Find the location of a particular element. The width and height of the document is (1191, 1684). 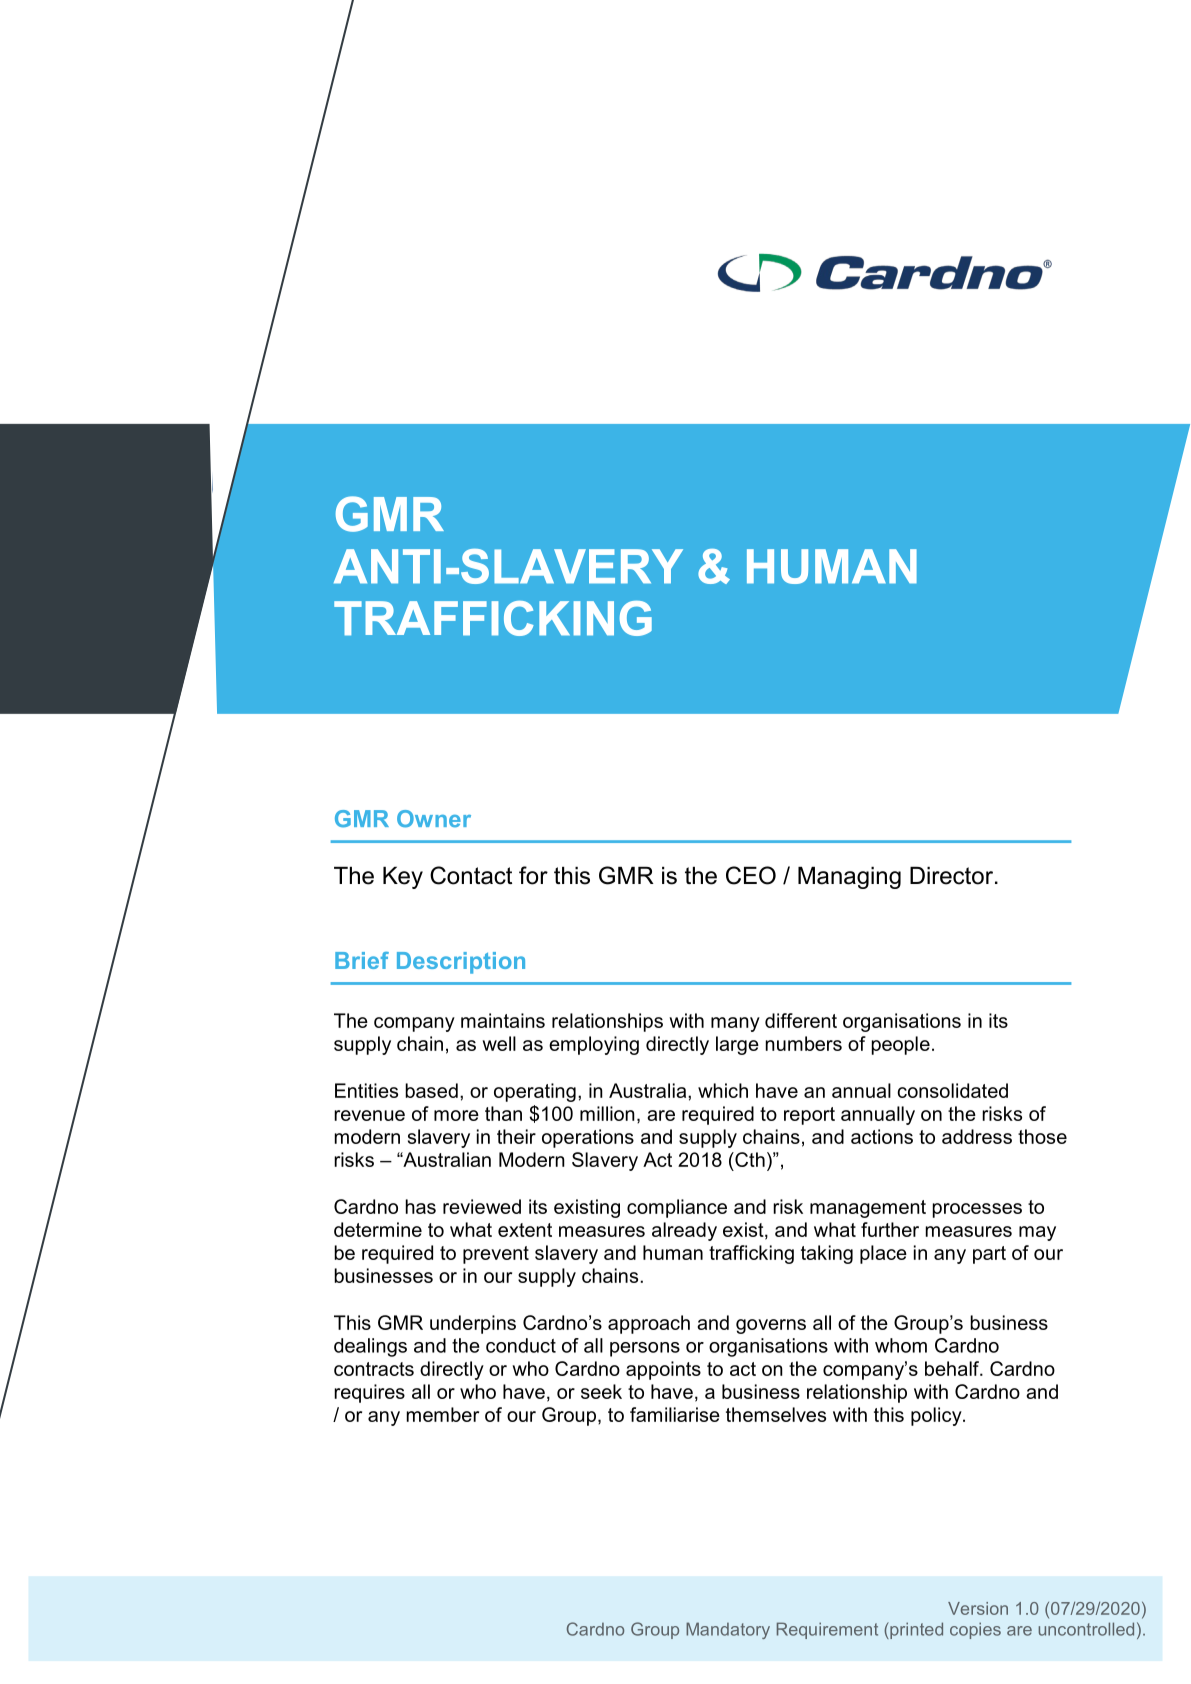

Director is located at coordinates (953, 876).
